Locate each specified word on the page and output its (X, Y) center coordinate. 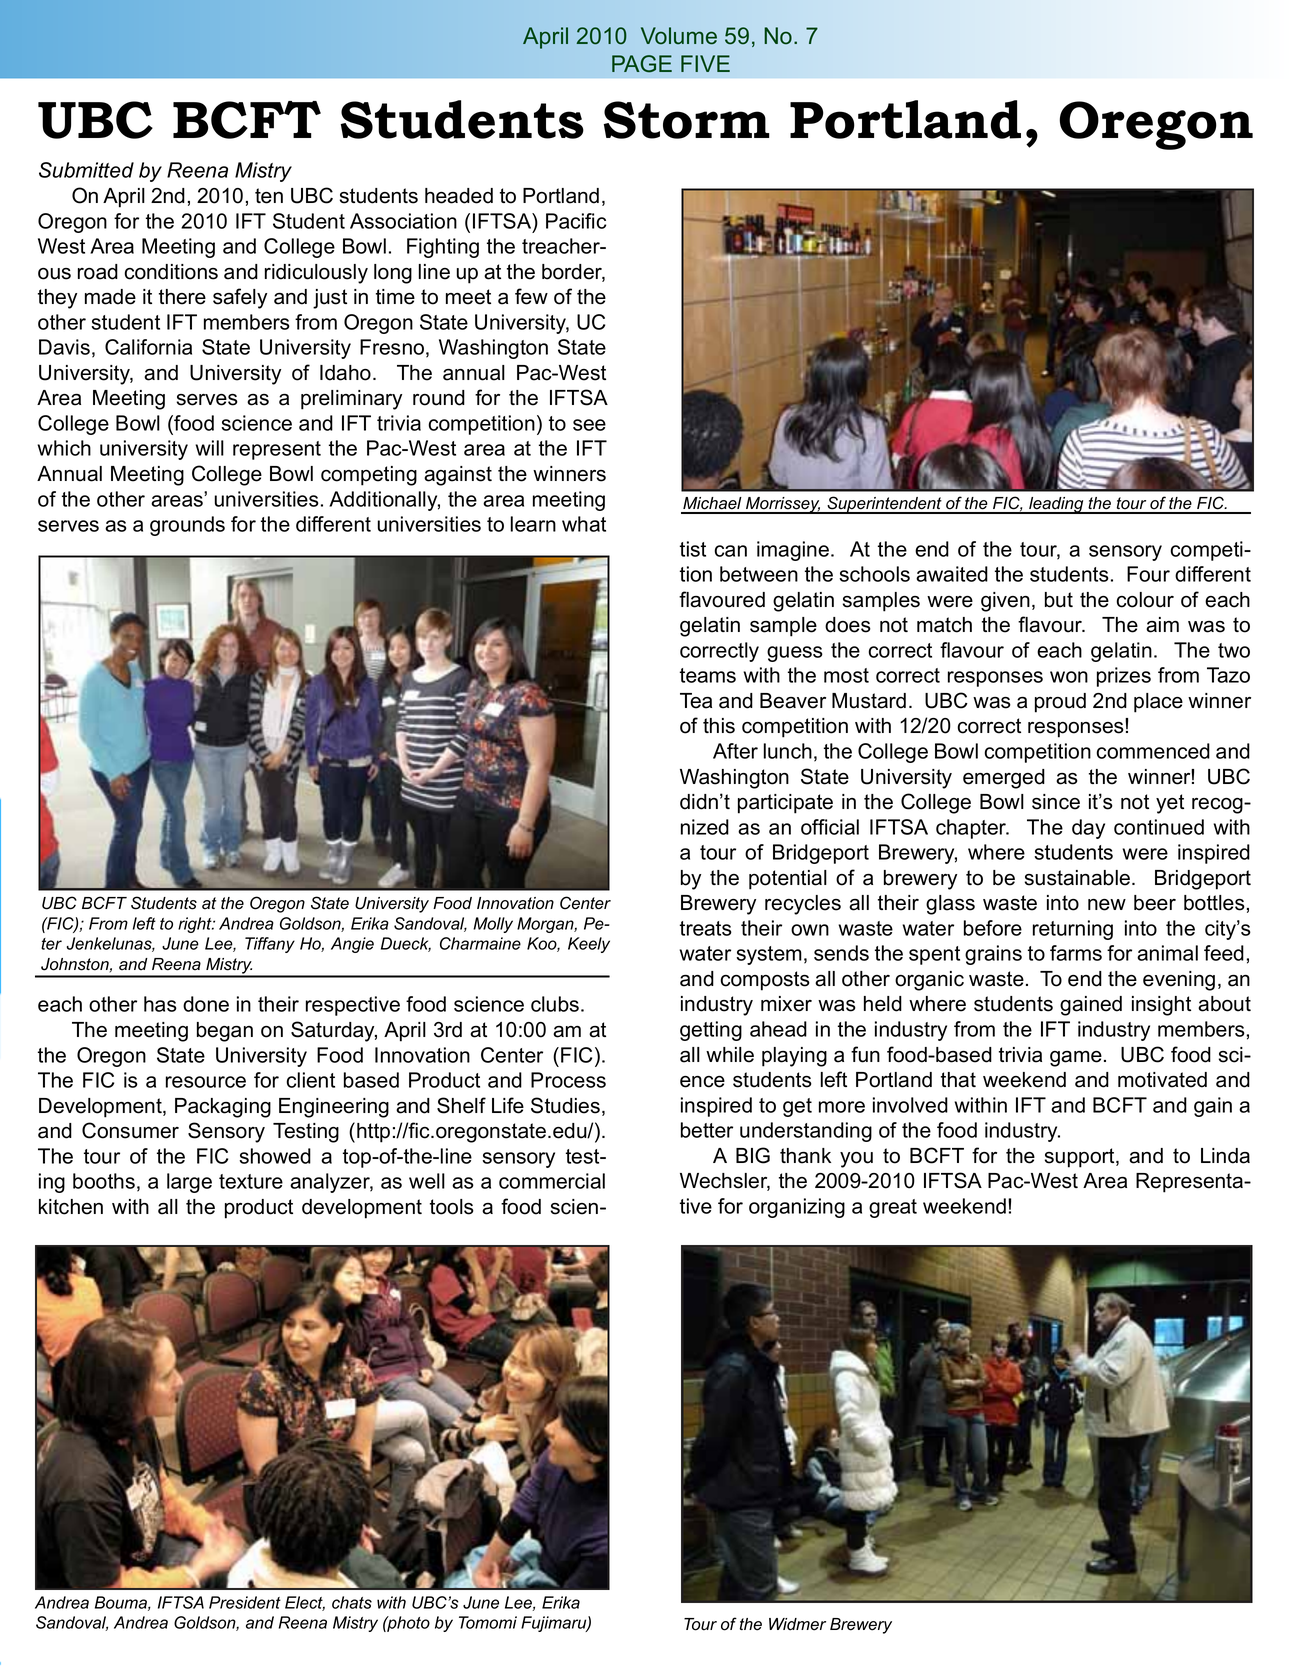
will (209, 448)
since (1056, 802)
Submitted (86, 170)
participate (785, 804)
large (189, 1183)
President (245, 1602)
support (1081, 1158)
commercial (552, 1181)
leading (1056, 505)
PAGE (642, 64)
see (589, 425)
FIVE (705, 63)
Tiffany (270, 945)
